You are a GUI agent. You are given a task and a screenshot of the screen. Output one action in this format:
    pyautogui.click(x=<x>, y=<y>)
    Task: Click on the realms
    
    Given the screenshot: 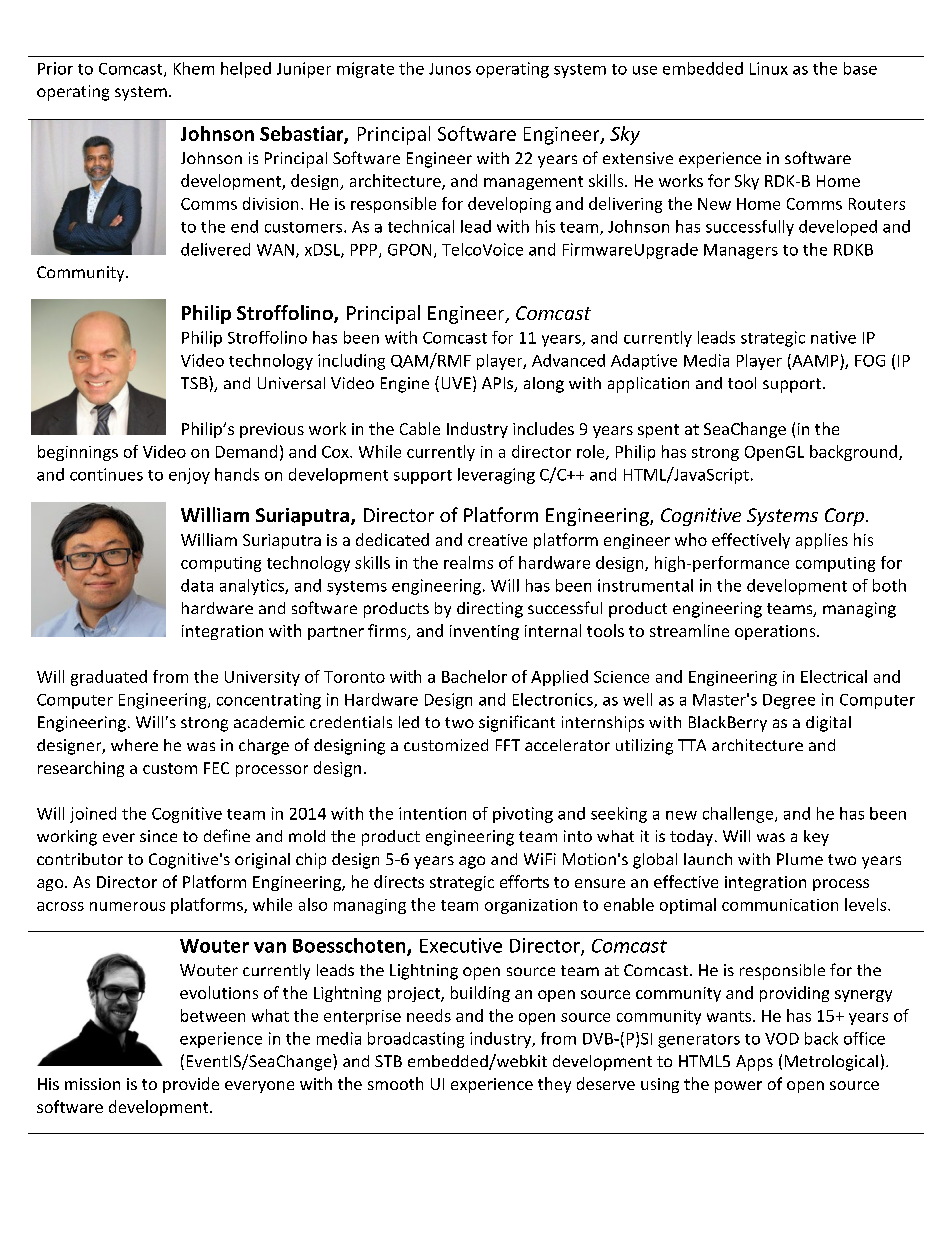 What is the action you would take?
    pyautogui.click(x=468, y=562)
